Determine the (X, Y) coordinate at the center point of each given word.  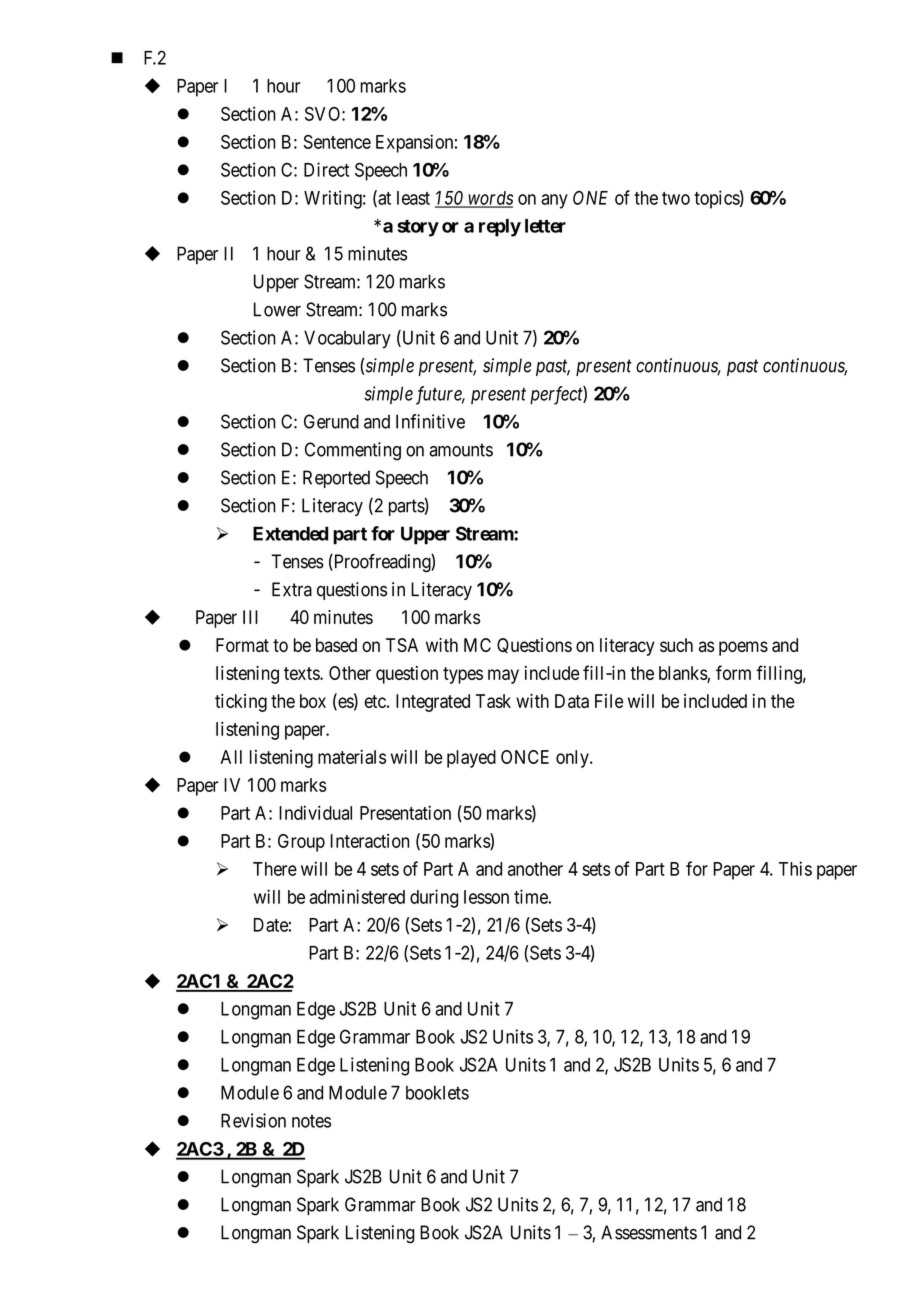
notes (311, 1121)
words (489, 199)
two (676, 198)
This (795, 868)
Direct (326, 169)
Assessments (649, 1232)
